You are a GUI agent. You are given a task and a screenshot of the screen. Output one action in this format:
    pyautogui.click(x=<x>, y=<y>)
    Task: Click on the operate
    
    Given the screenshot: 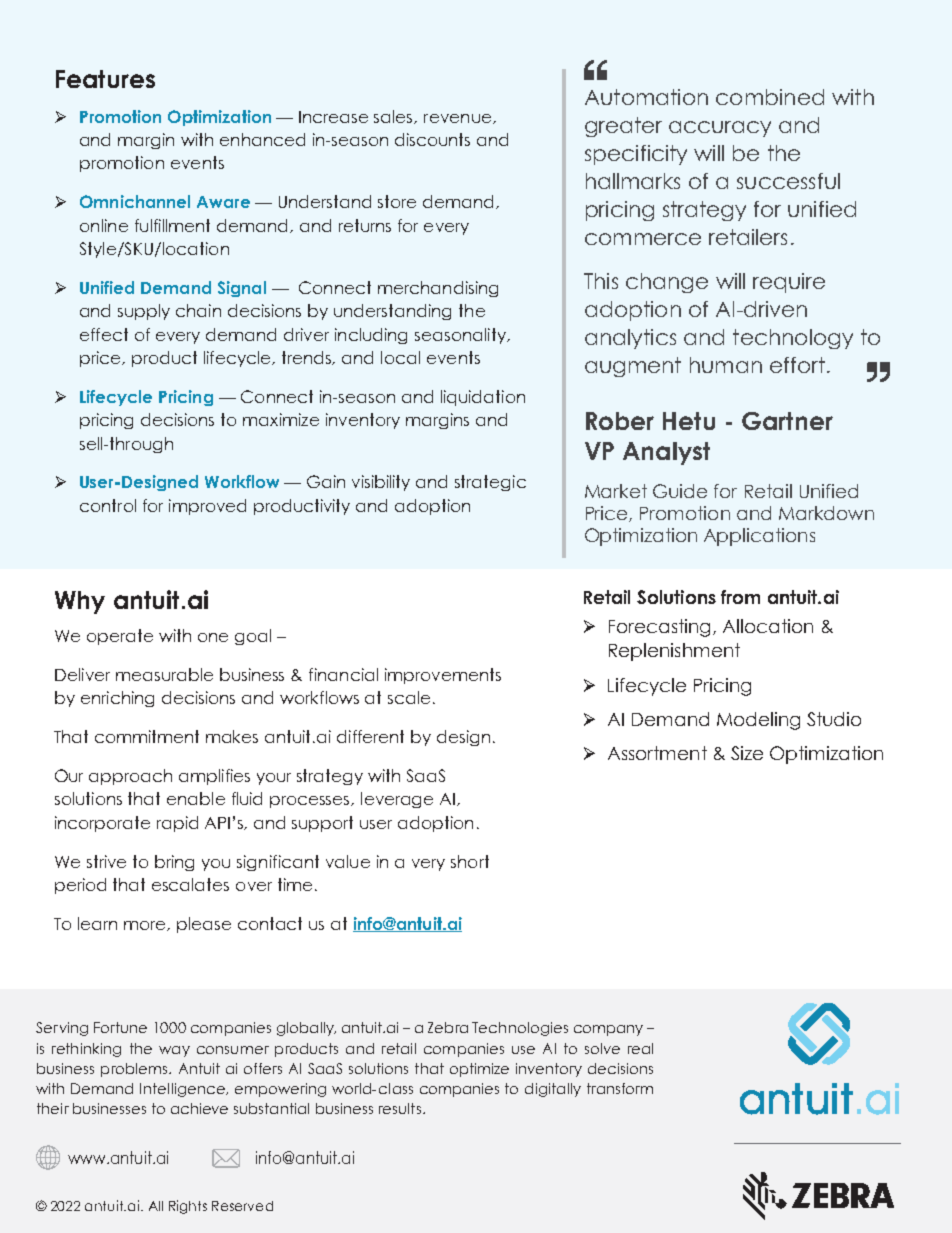 What is the action you would take?
    pyautogui.click(x=120, y=637)
